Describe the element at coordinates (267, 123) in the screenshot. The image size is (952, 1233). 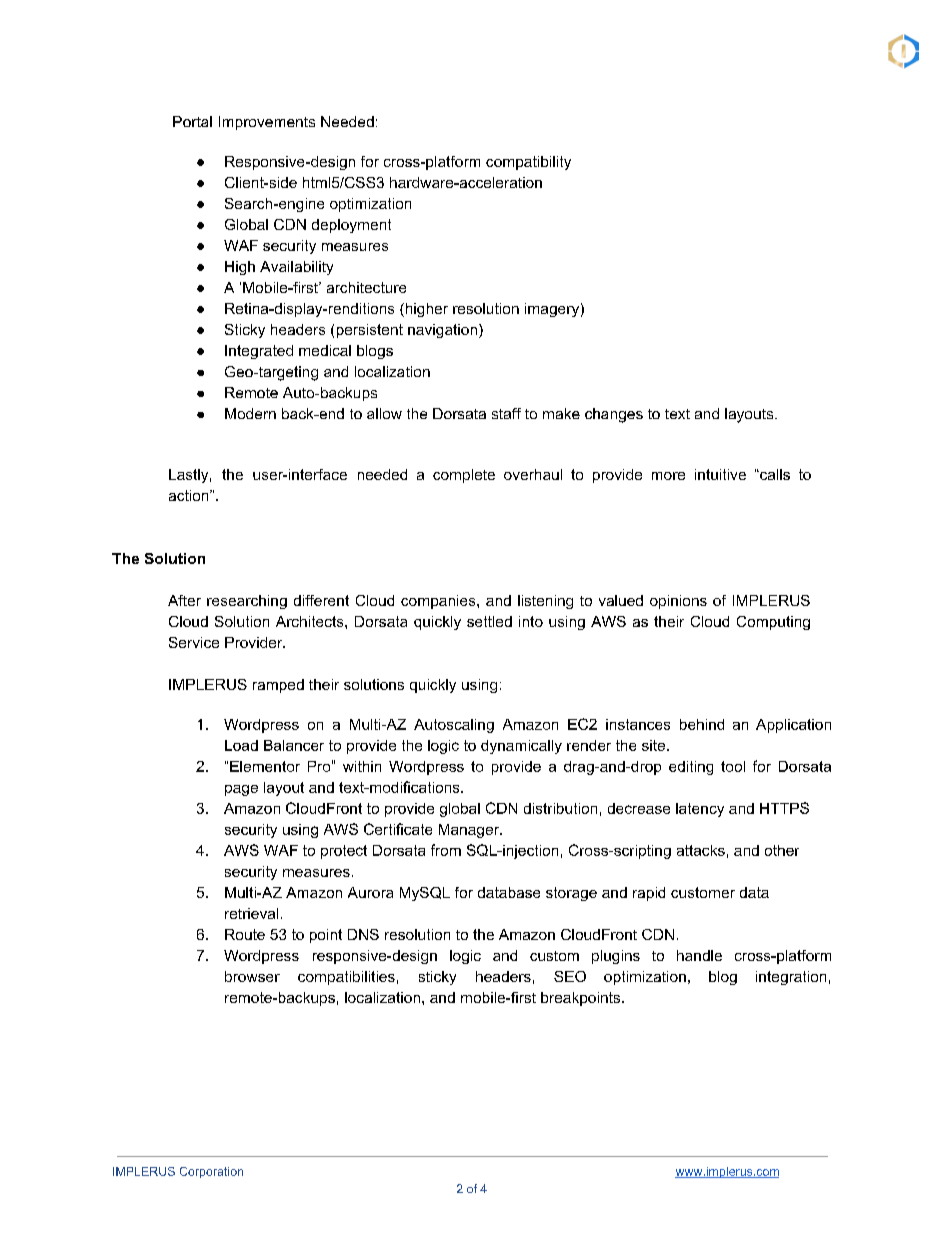
I see `Improvements` at that location.
